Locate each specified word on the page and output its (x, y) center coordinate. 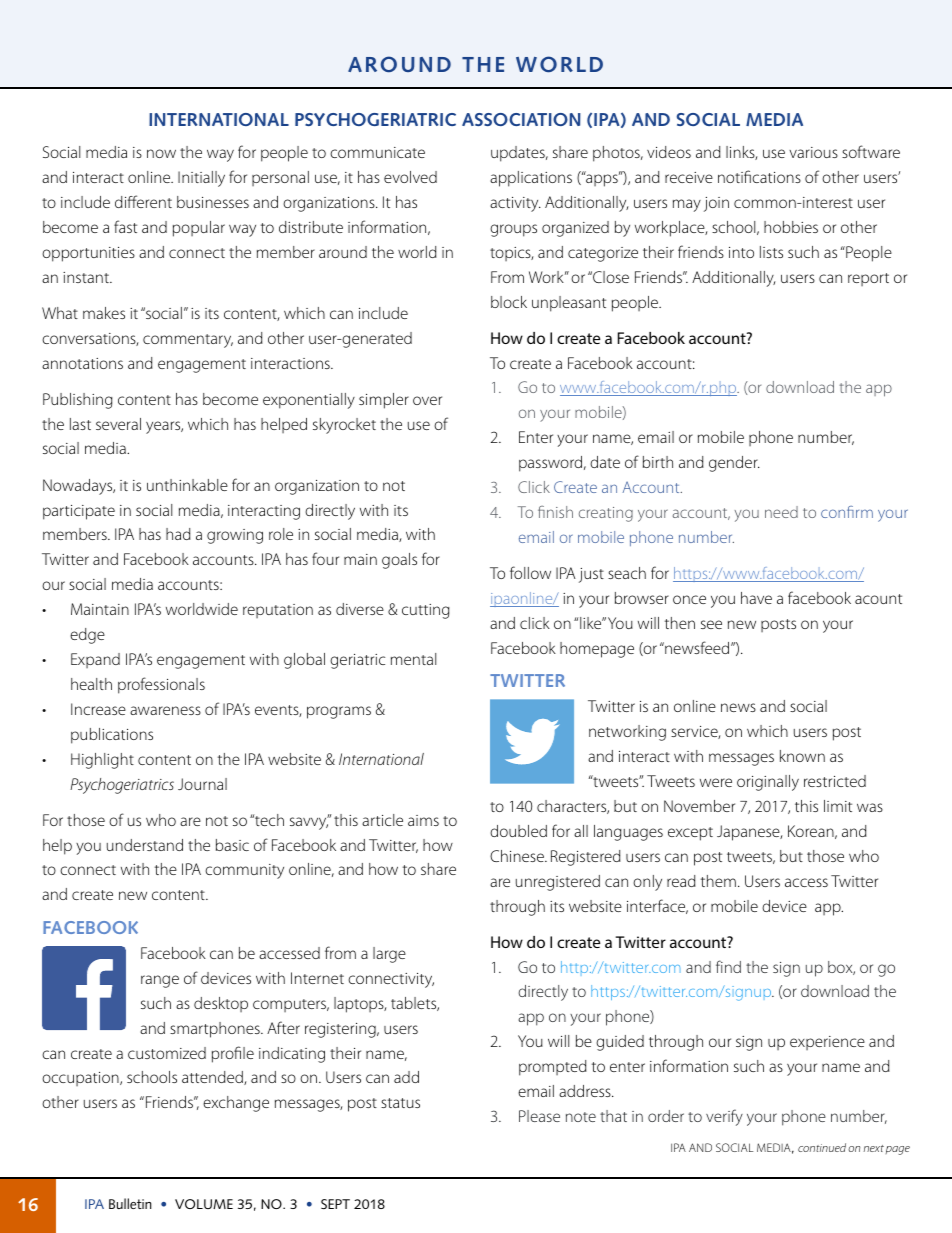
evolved (410, 177)
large (389, 955)
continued (822, 1147)
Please (539, 1116)
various (813, 152)
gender (734, 464)
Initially (201, 179)
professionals (161, 685)
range (160, 981)
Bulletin (130, 1203)
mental (413, 659)
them (718, 881)
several (118, 424)
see (711, 624)
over (427, 400)
